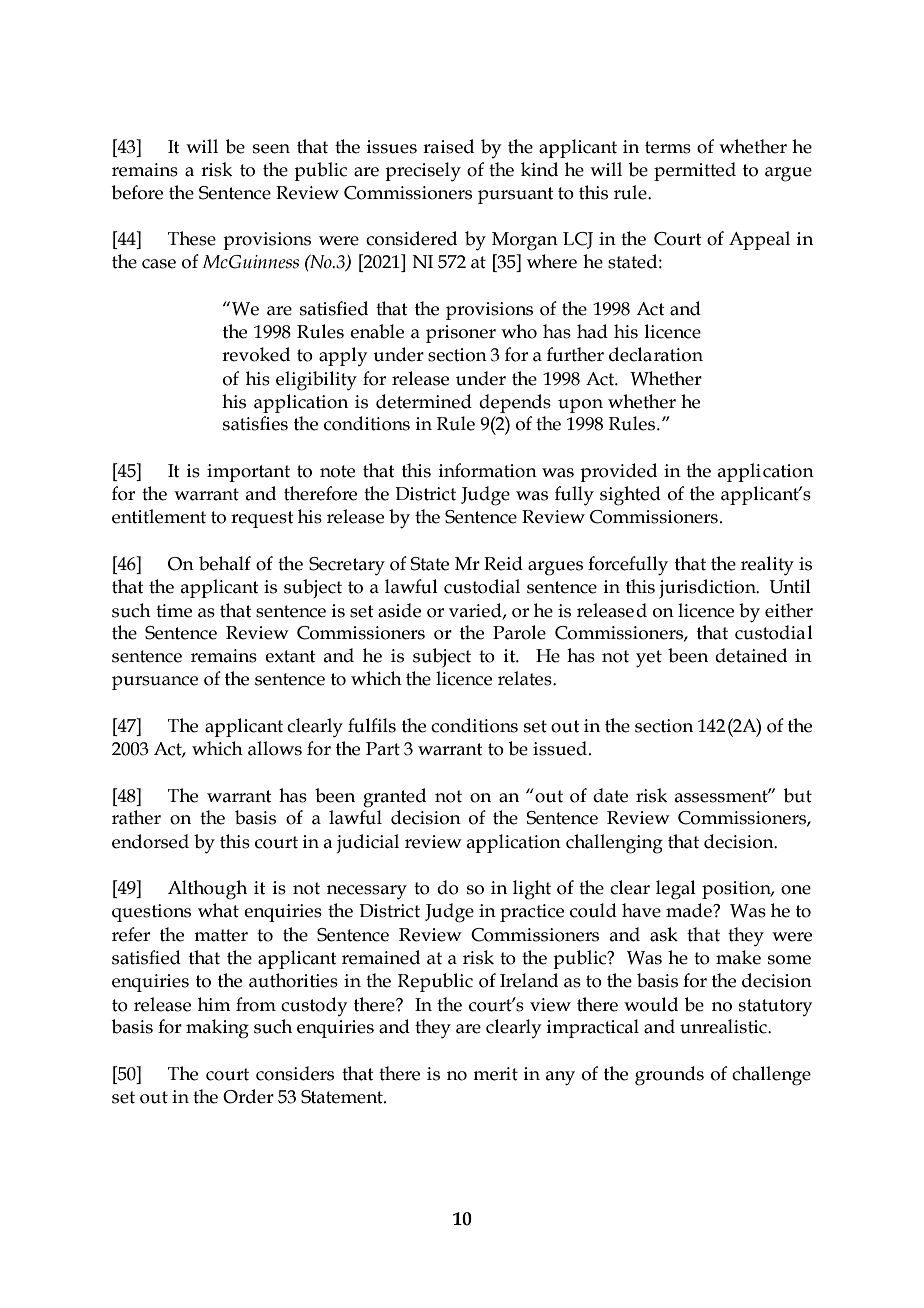  Describe the element at coordinates (271, 149) in the screenshot. I see `seen` at that location.
